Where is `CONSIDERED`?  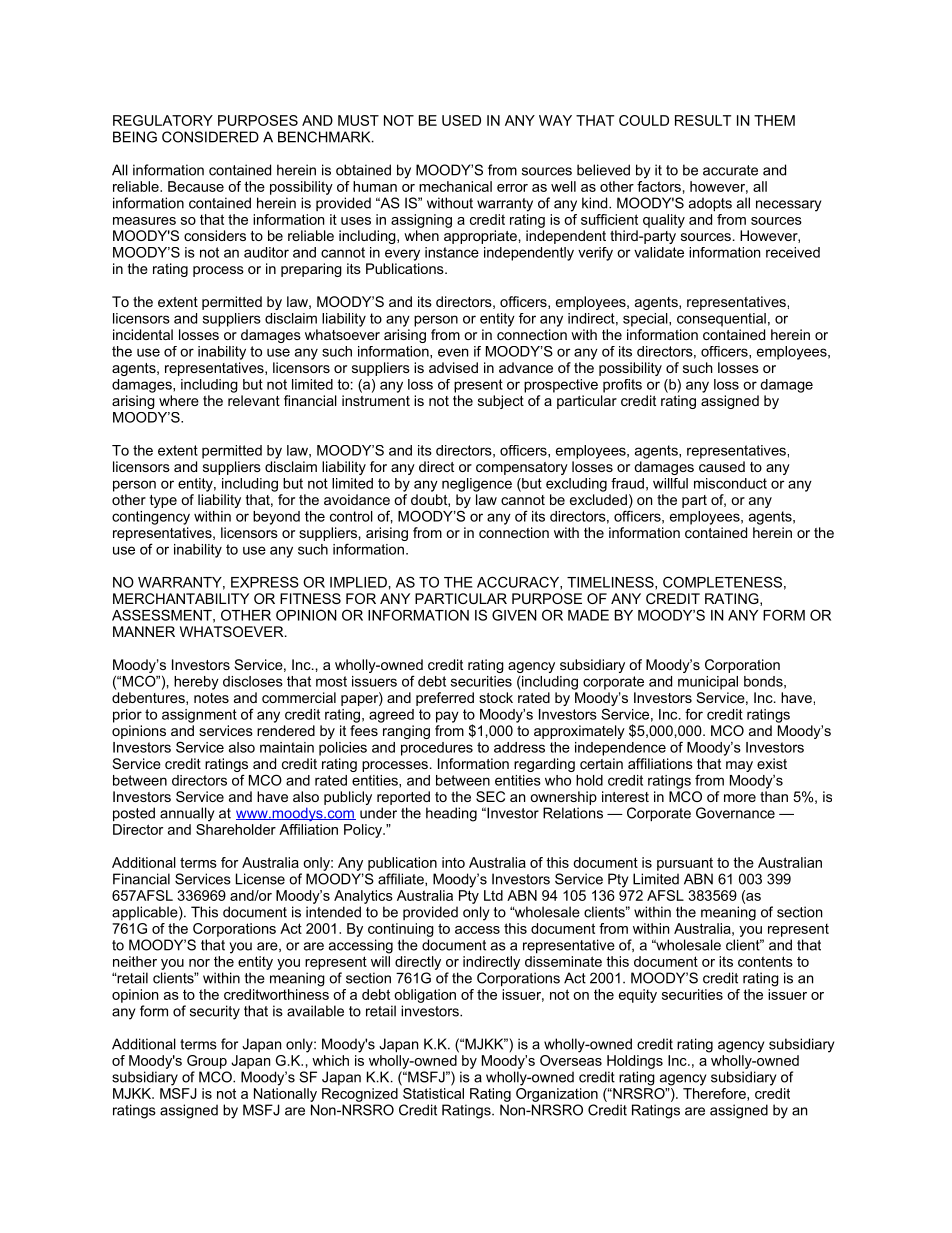
CONSIDERED is located at coordinates (210, 137).
